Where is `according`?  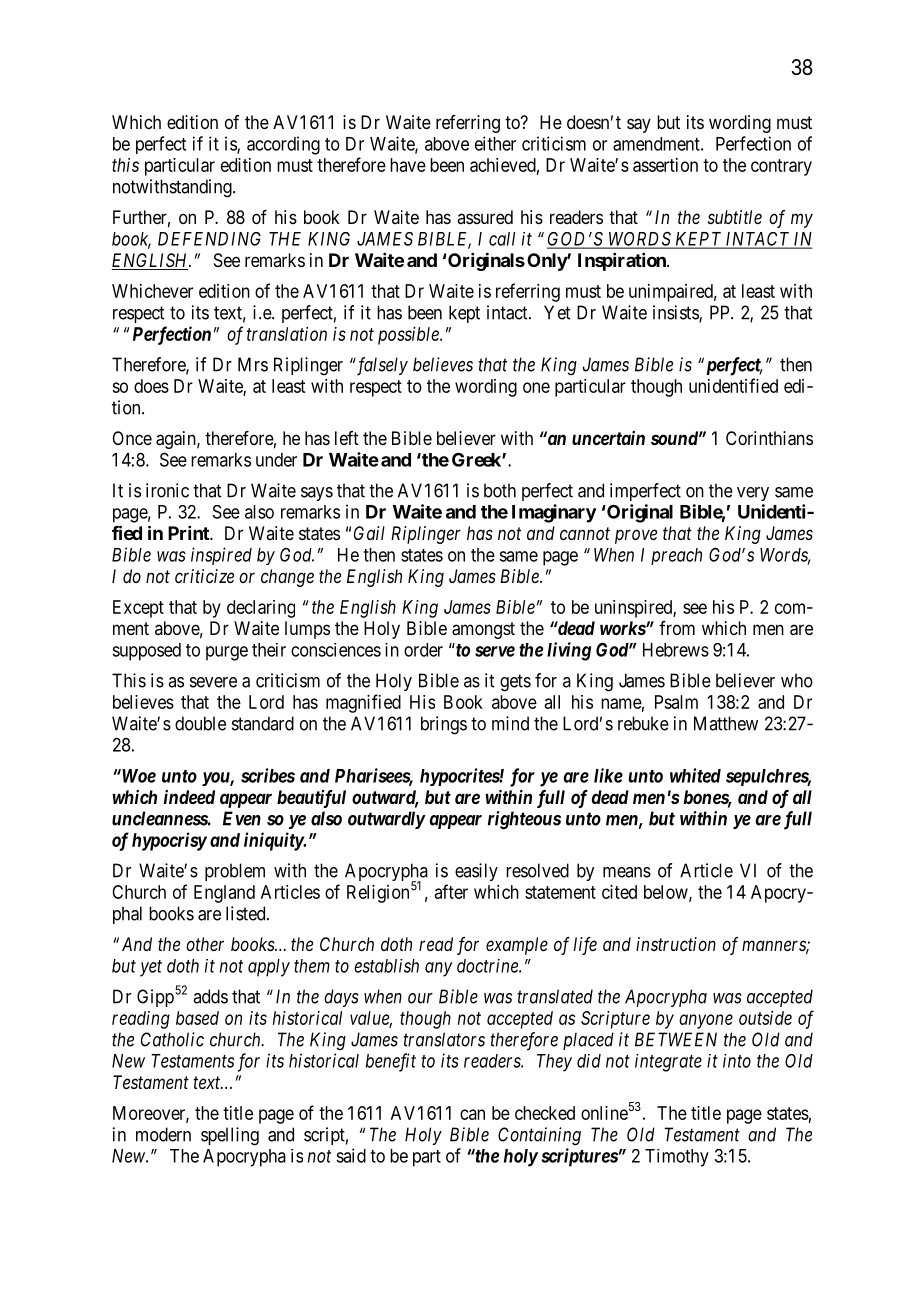 according is located at coordinates (283, 145).
